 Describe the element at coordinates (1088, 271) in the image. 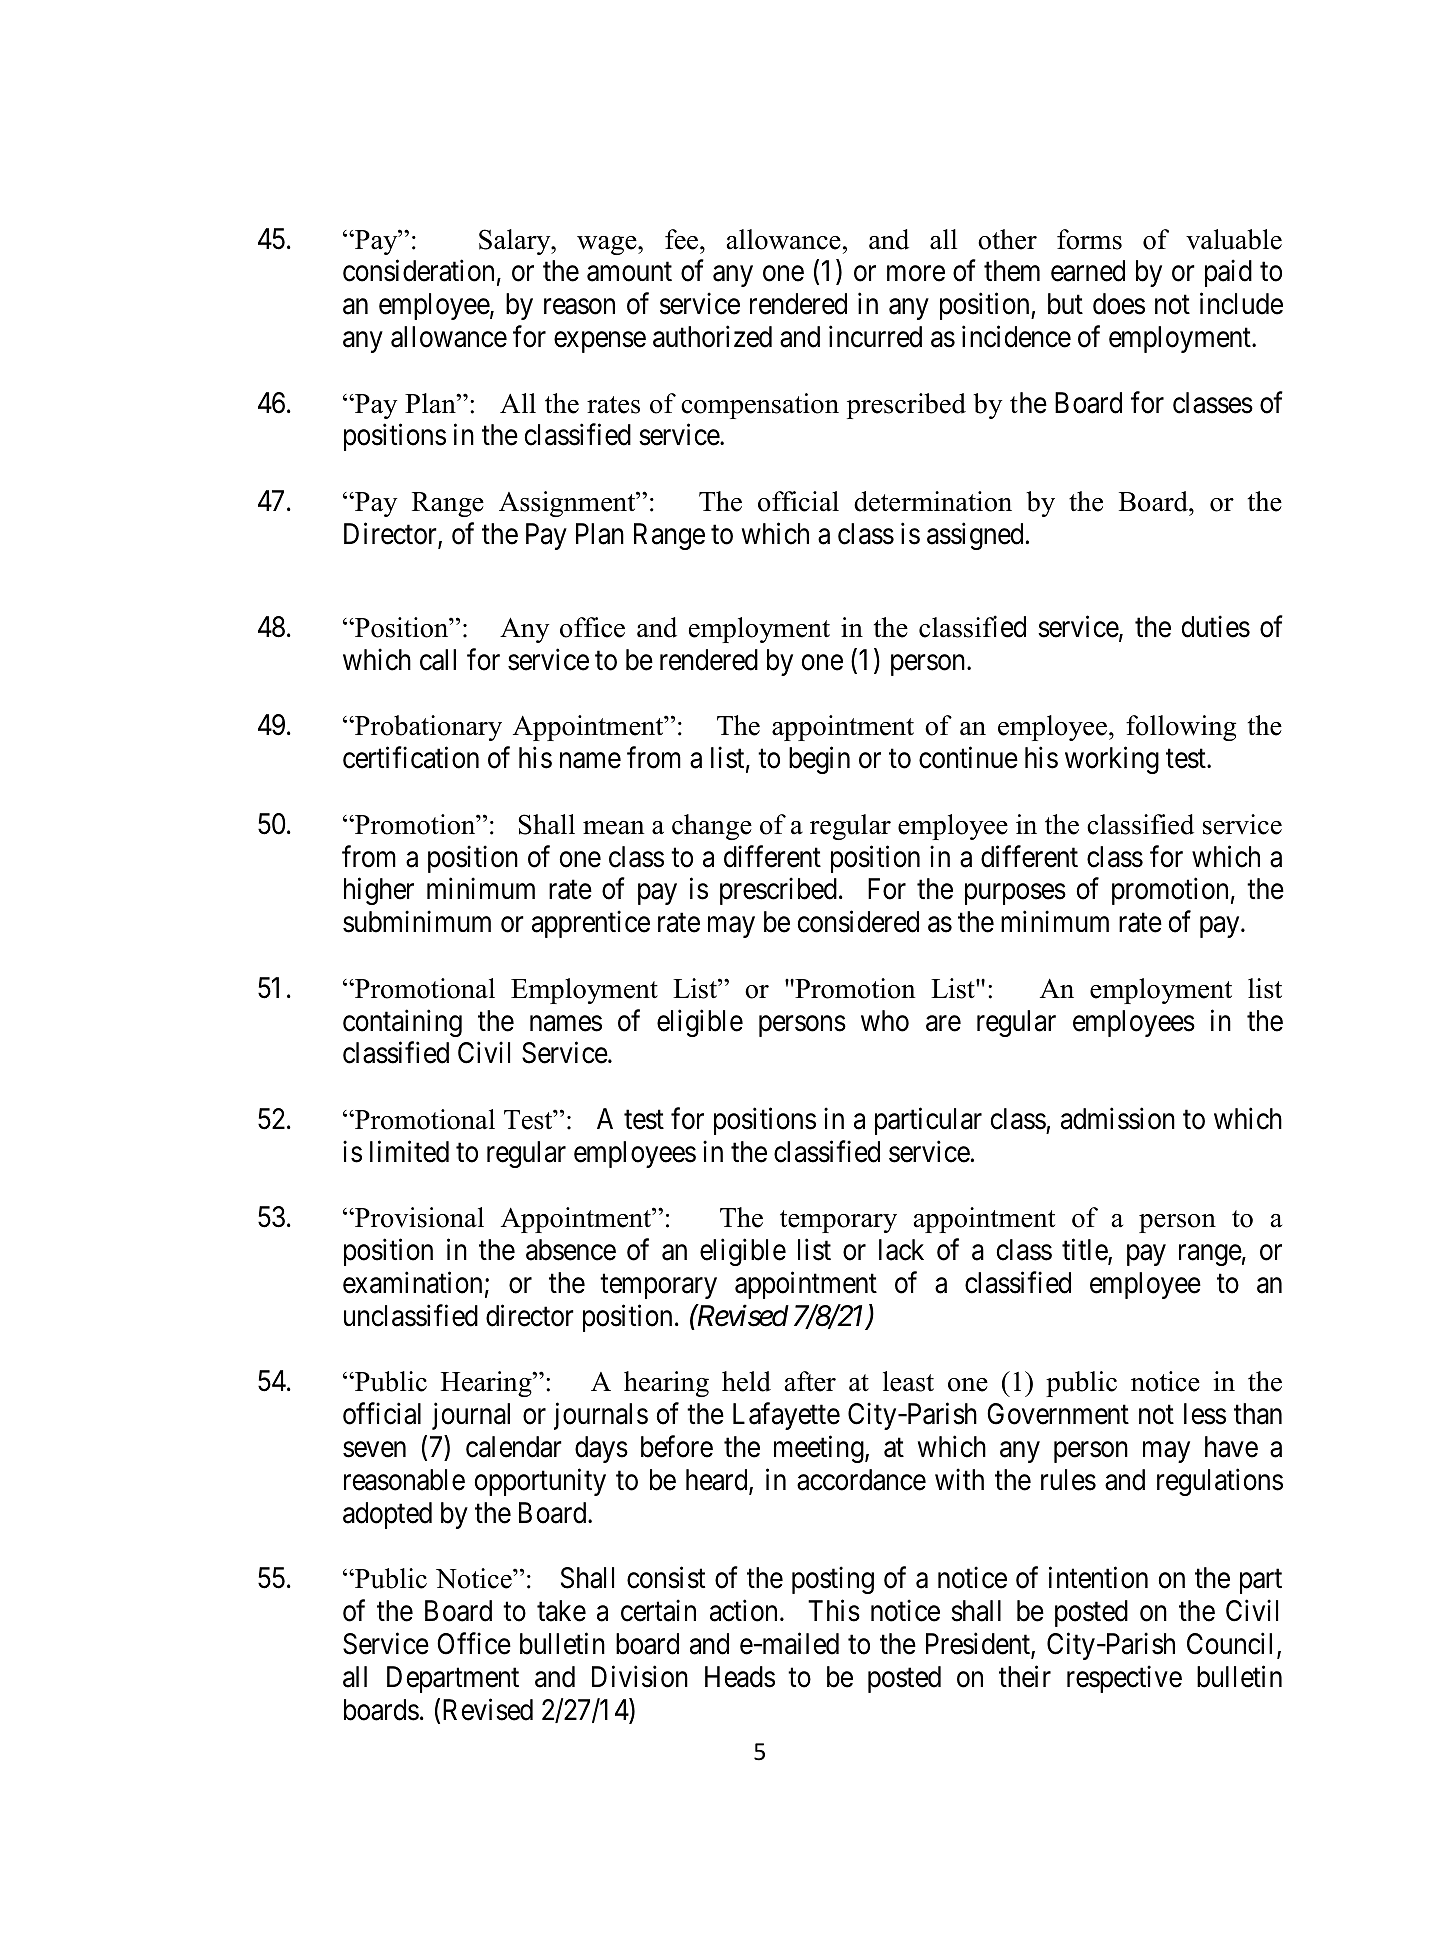

I see `earned` at that location.
